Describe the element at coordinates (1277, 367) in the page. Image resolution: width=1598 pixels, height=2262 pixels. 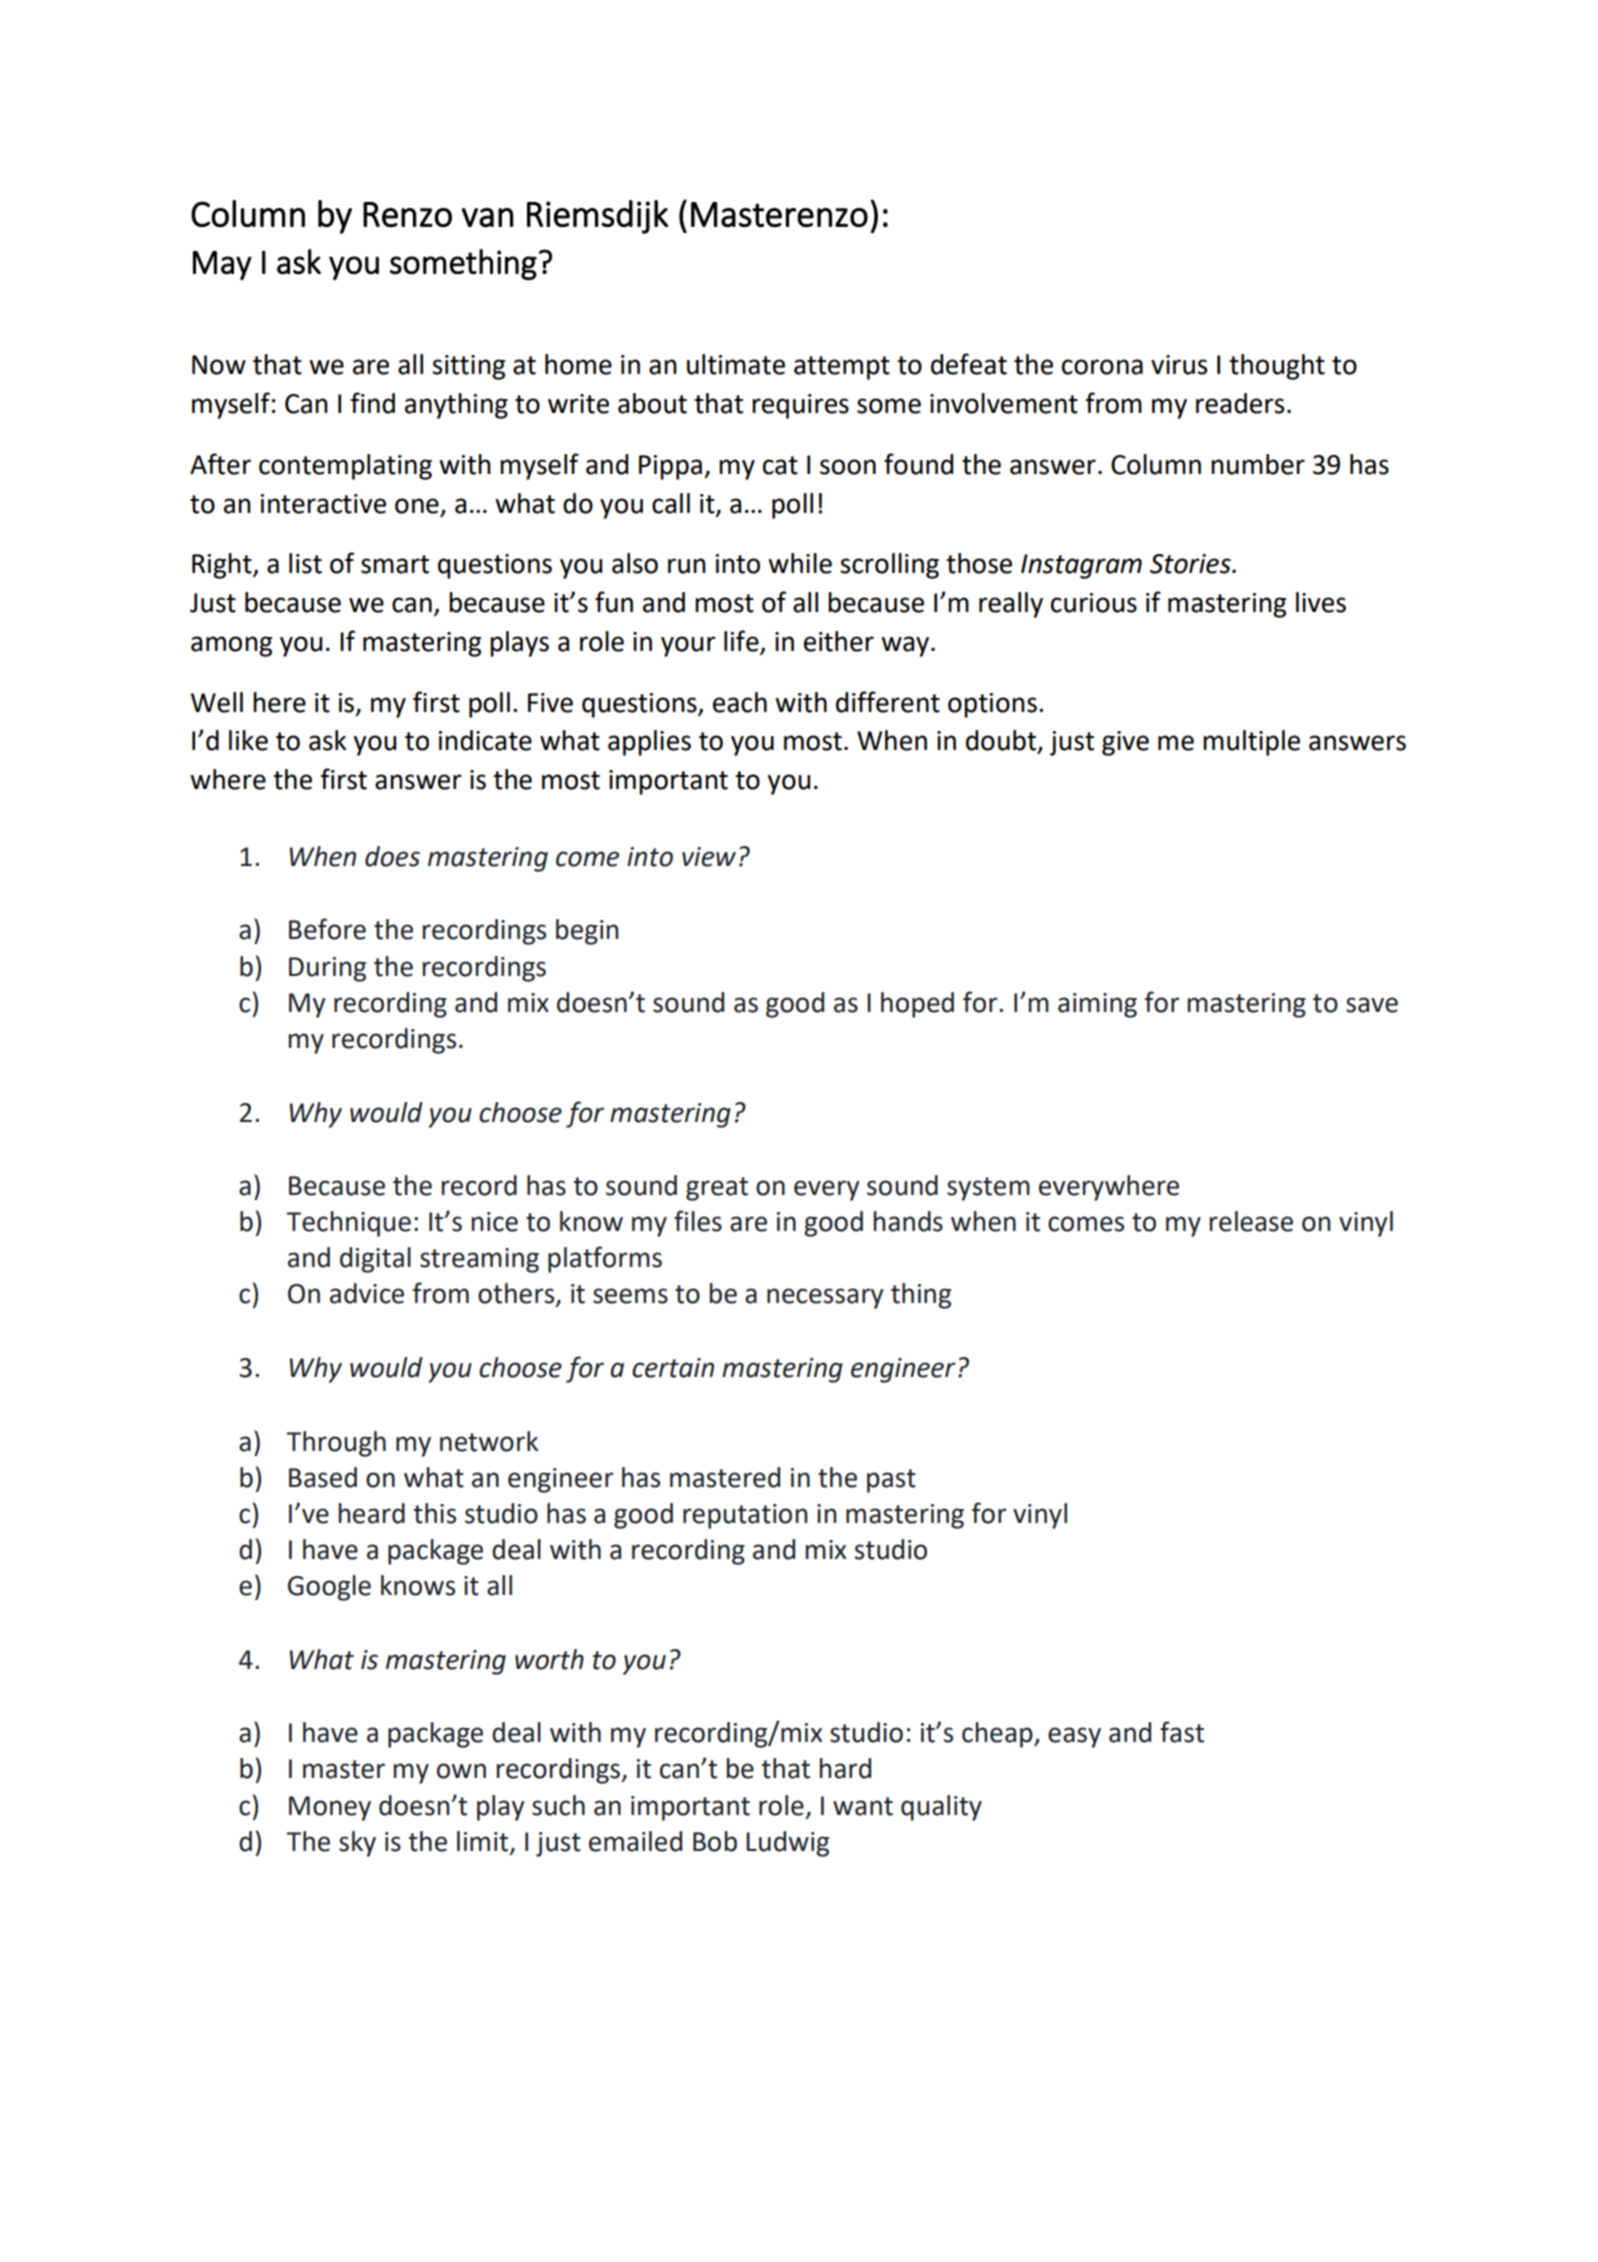
I see `thought` at that location.
